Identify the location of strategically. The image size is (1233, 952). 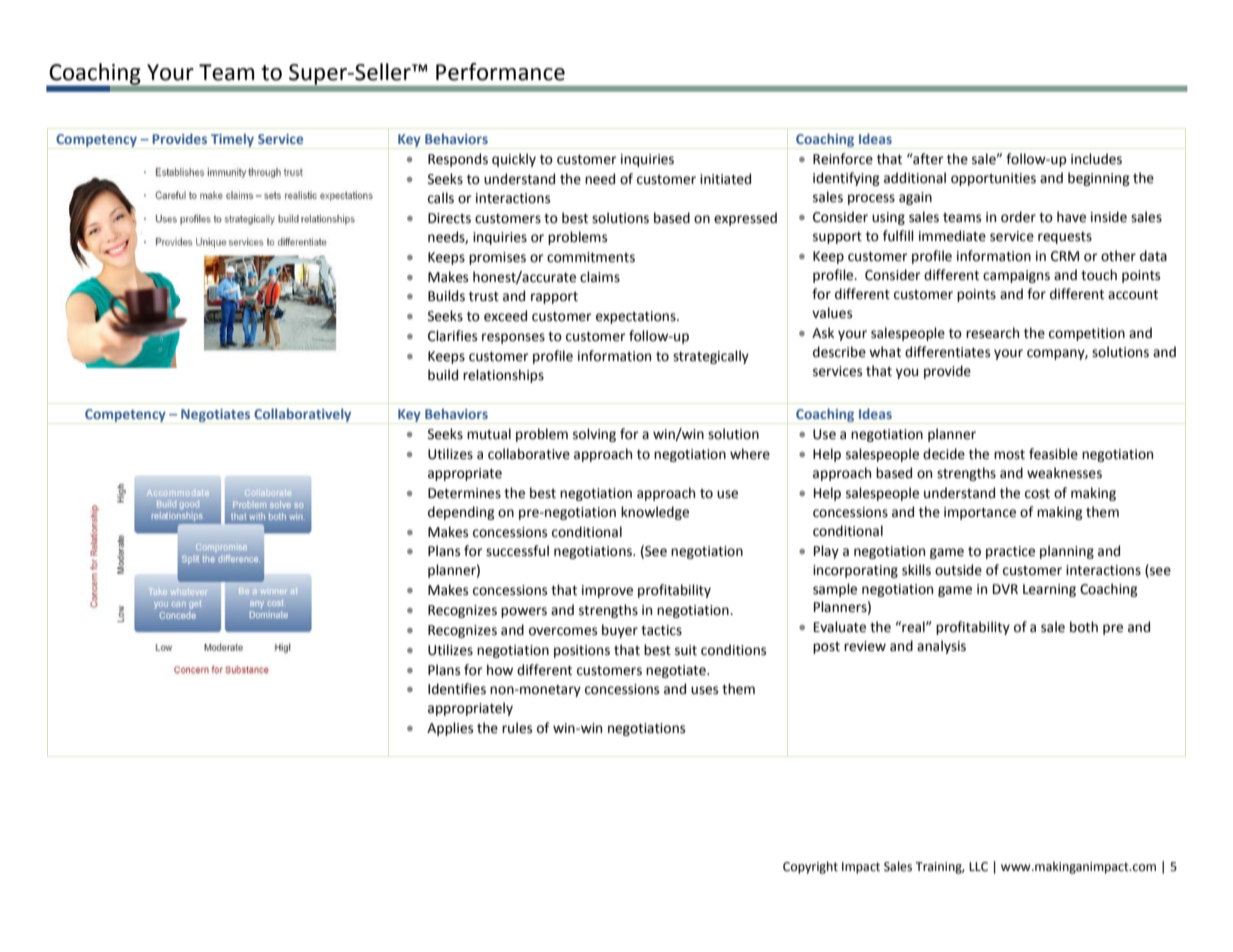
(711, 357).
